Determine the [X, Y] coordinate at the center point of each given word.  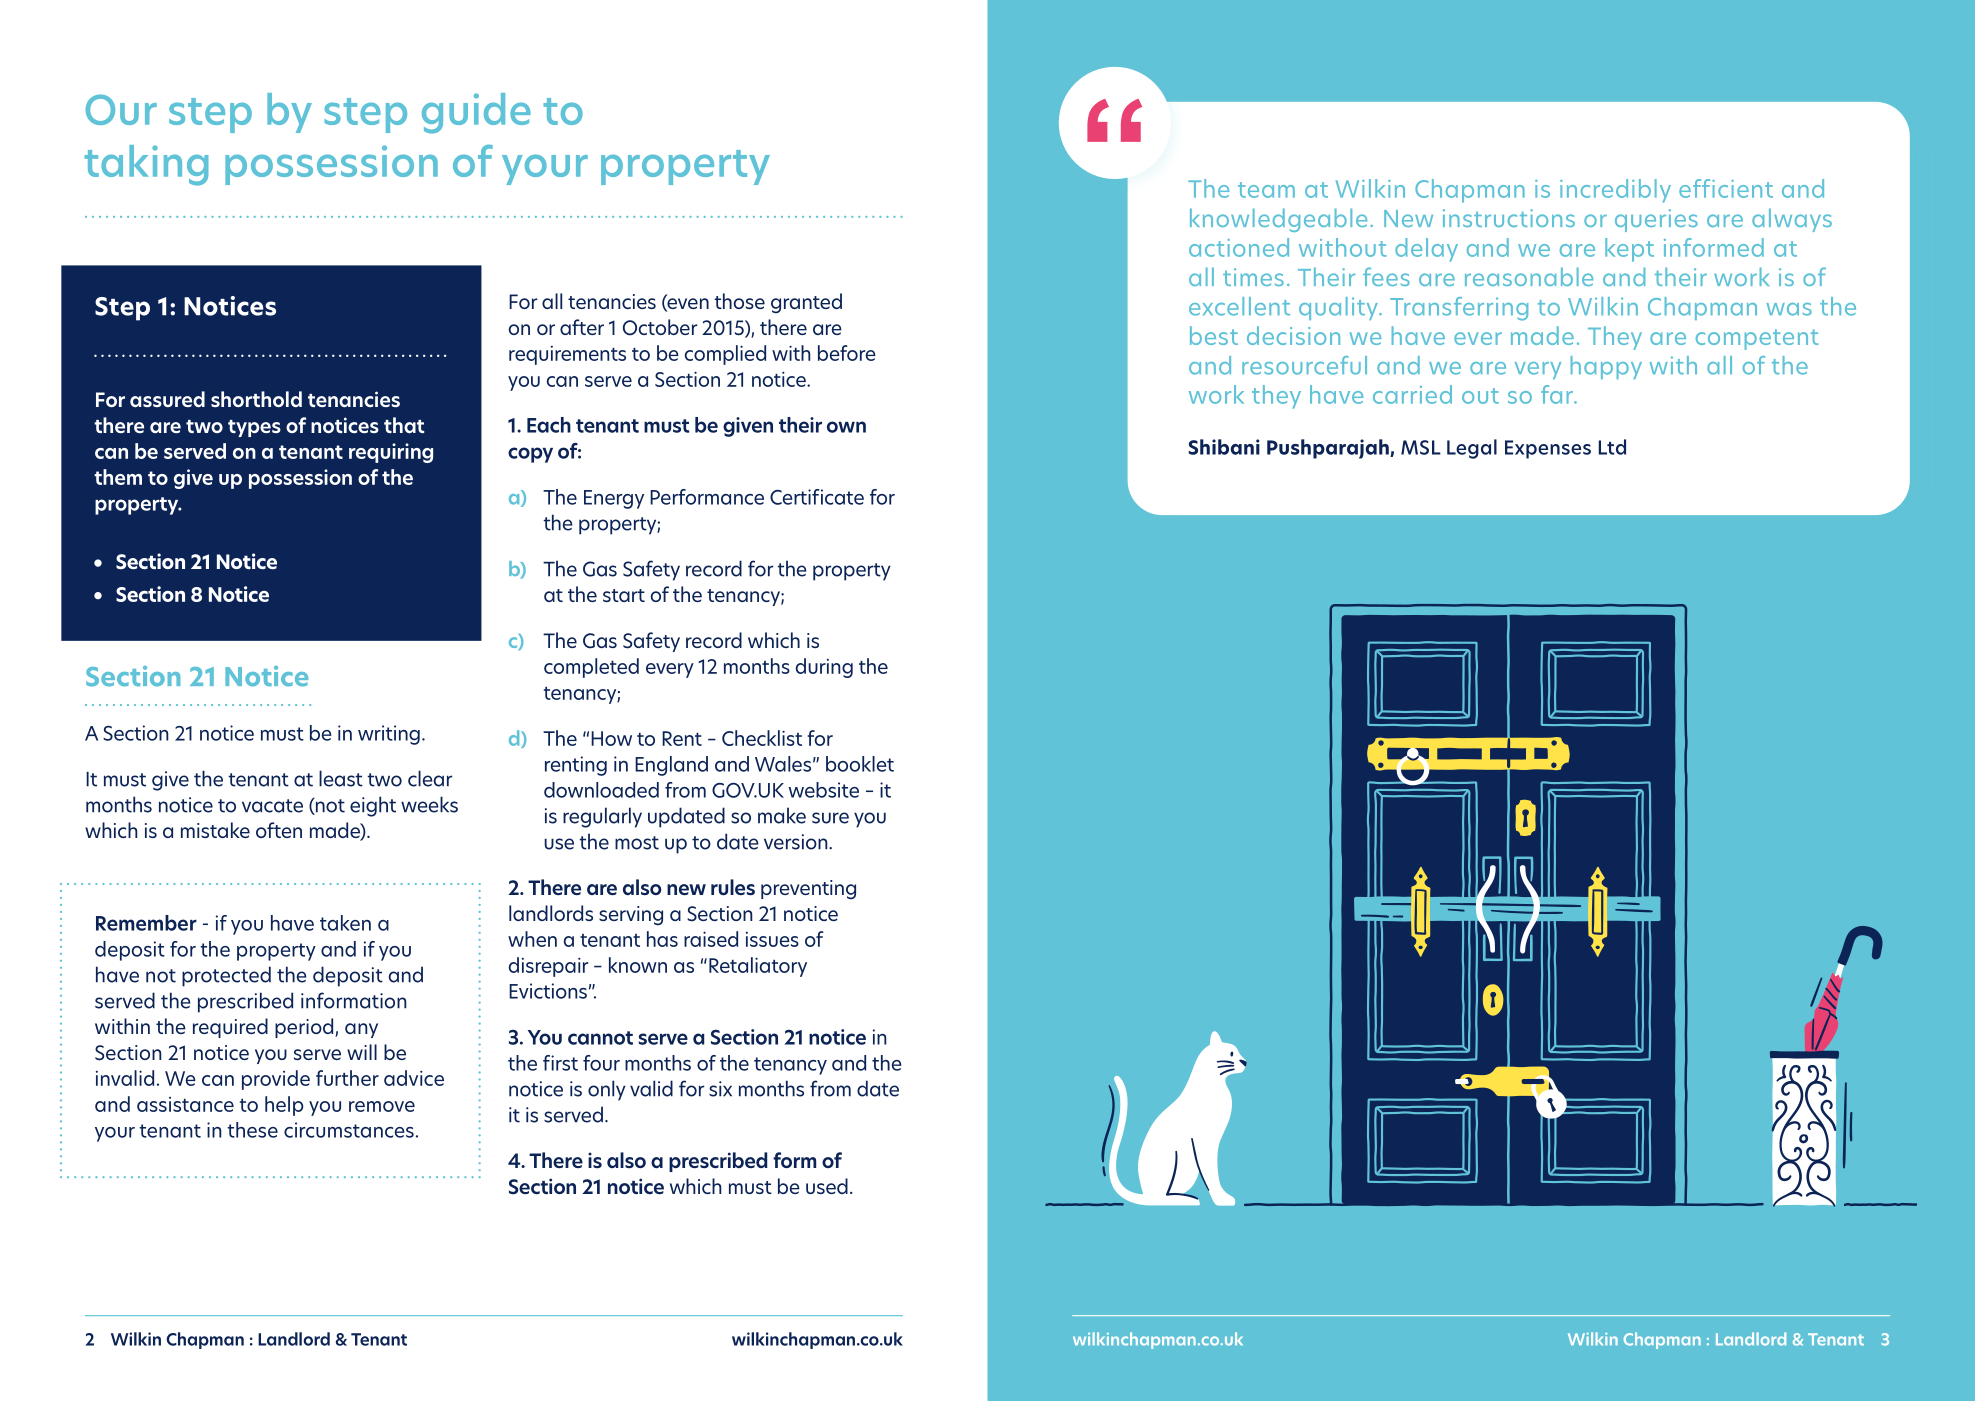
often [279, 830]
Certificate [817, 497]
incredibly [1615, 191]
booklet [860, 764]
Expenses [1548, 449]
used [827, 1186]
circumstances [349, 1130]
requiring [391, 453]
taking [146, 165]
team [1266, 190]
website [823, 790]
